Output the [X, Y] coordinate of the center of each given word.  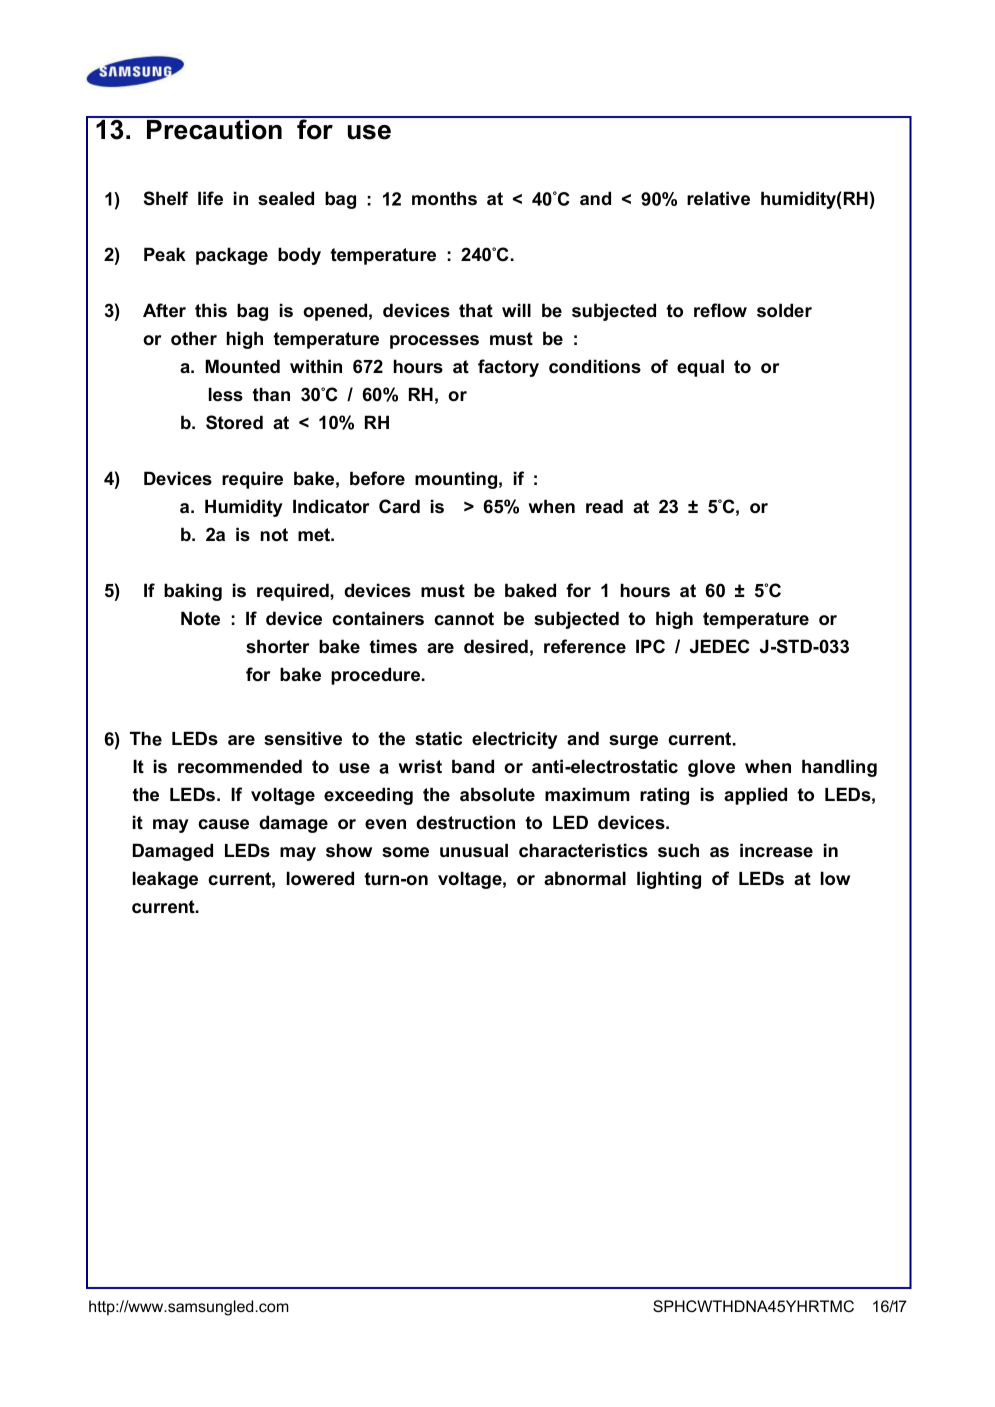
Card [399, 506]
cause [223, 824]
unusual [474, 850]
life [210, 198]
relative [718, 198]
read [604, 506]
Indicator [331, 506]
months [444, 198]
